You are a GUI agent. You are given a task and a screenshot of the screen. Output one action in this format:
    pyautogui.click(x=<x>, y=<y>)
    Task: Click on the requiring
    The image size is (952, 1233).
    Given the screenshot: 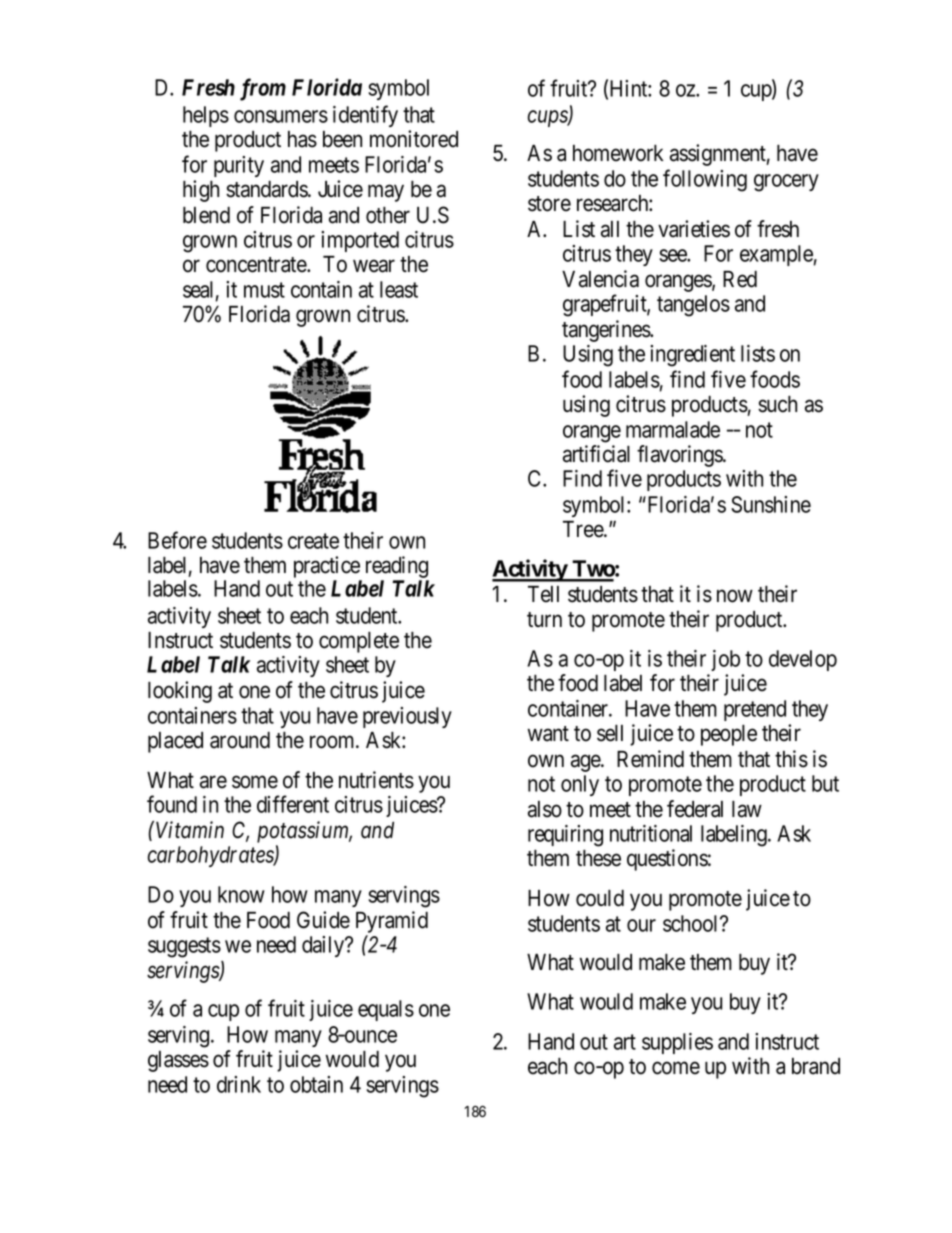 What is the action you would take?
    pyautogui.click(x=565, y=836)
